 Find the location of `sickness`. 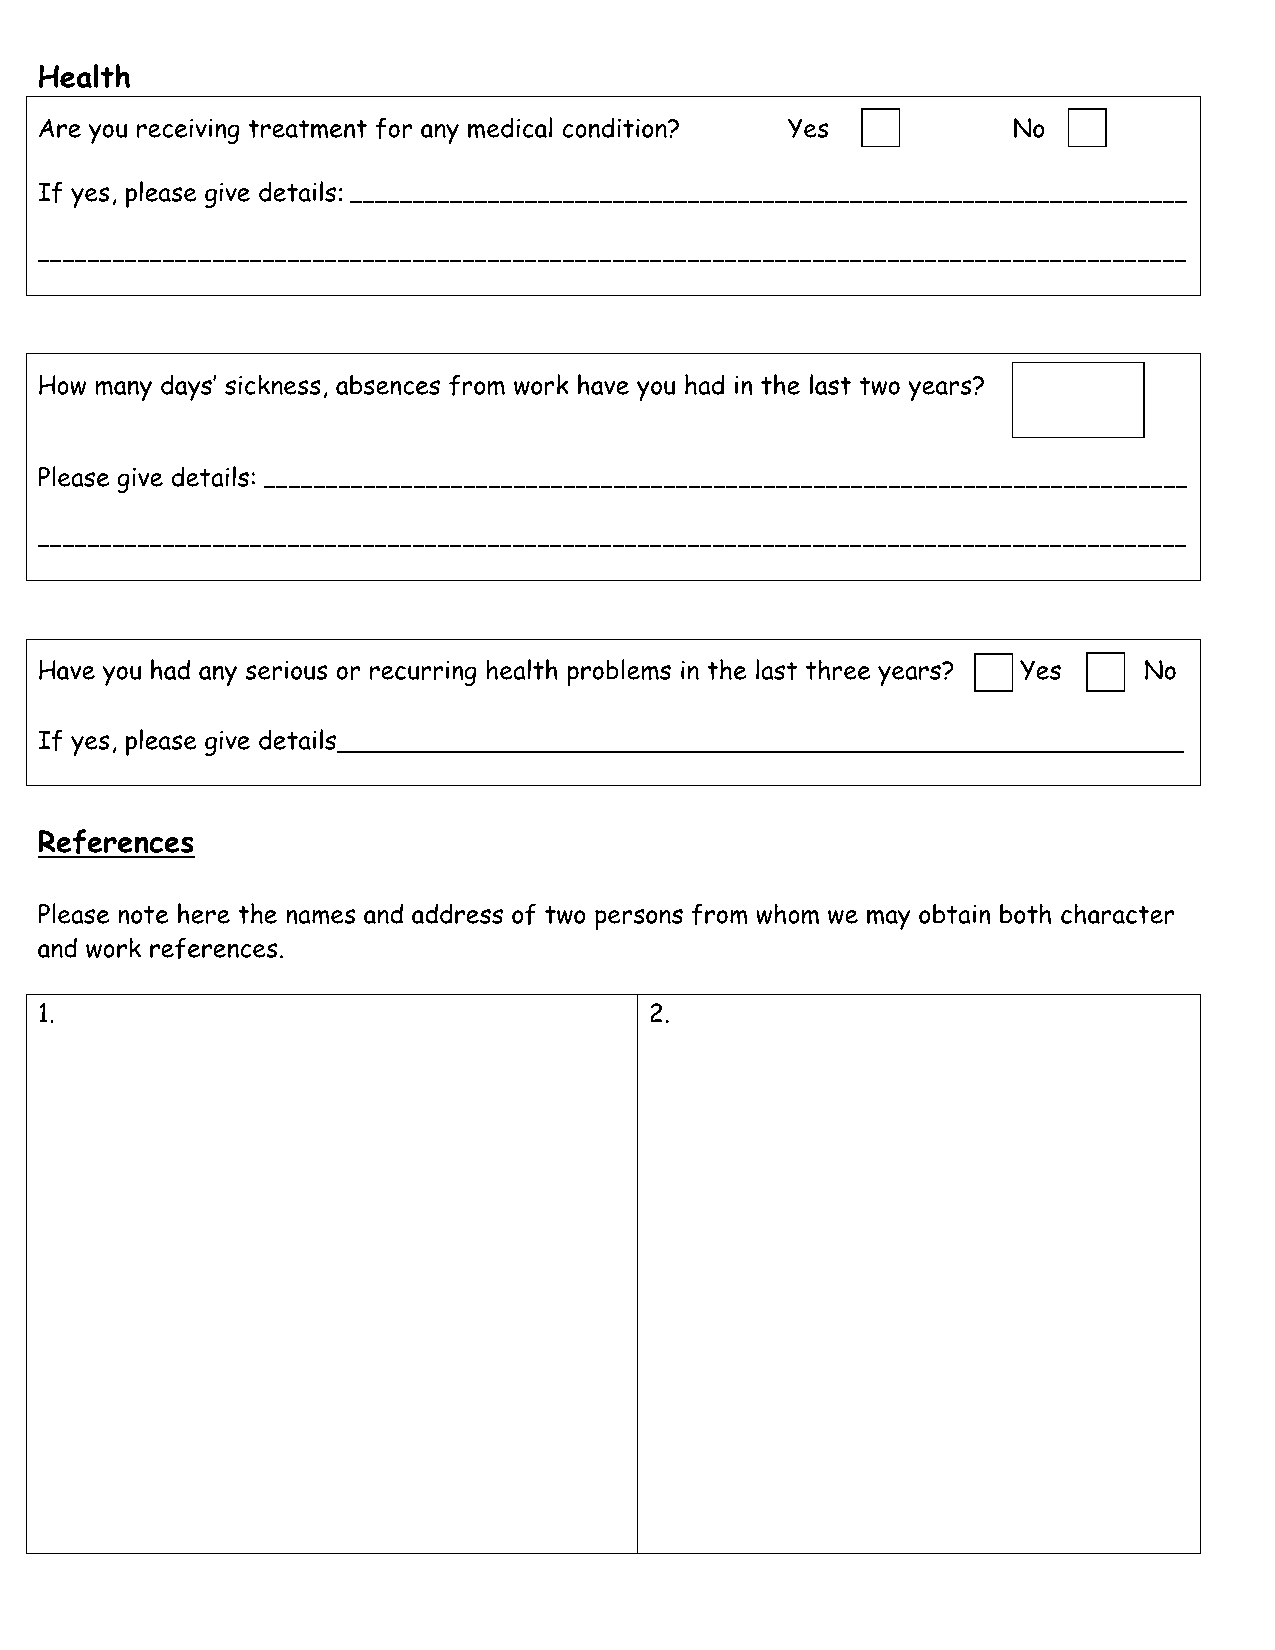

sickness is located at coordinates (273, 384).
